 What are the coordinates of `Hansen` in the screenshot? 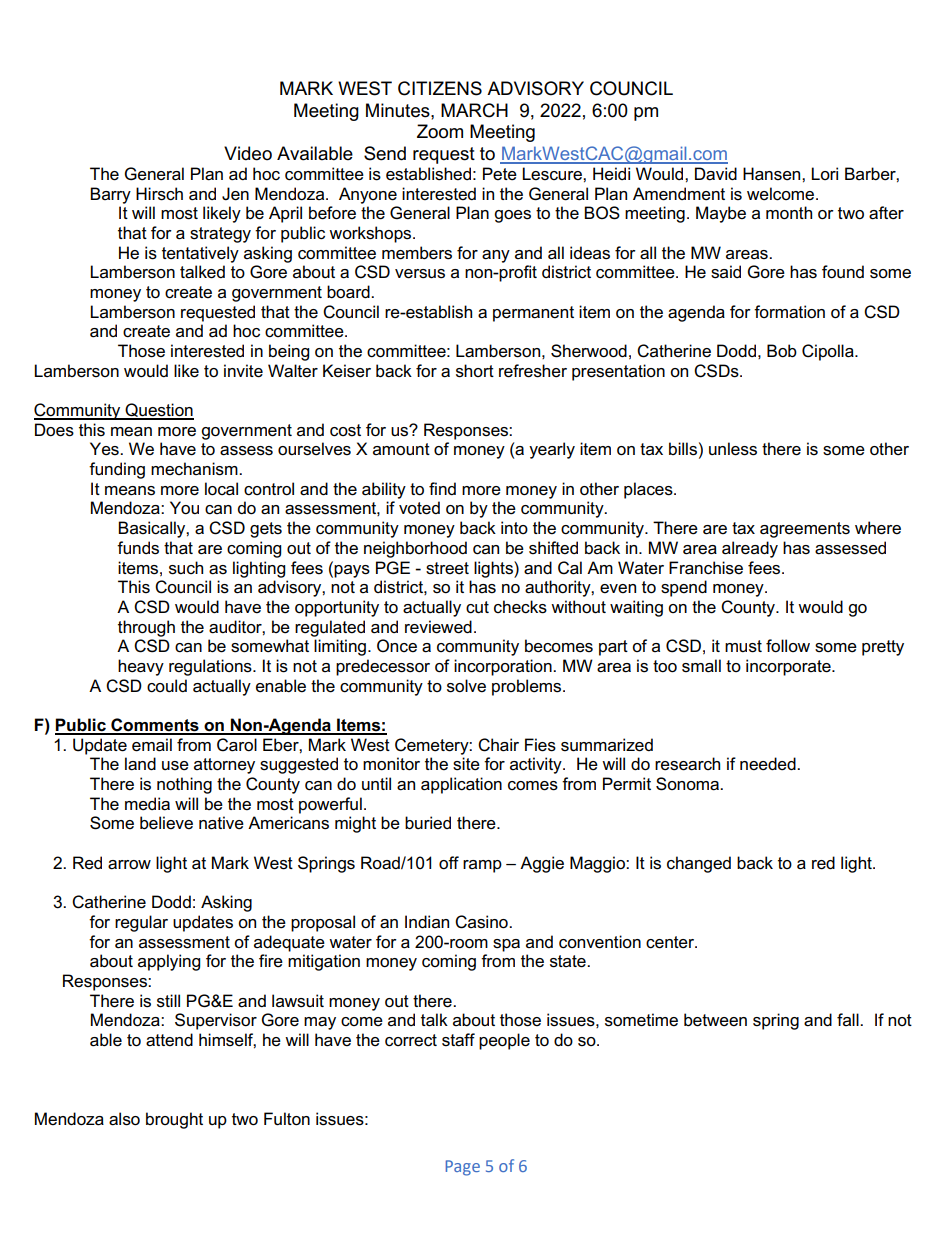 It's located at (773, 174).
